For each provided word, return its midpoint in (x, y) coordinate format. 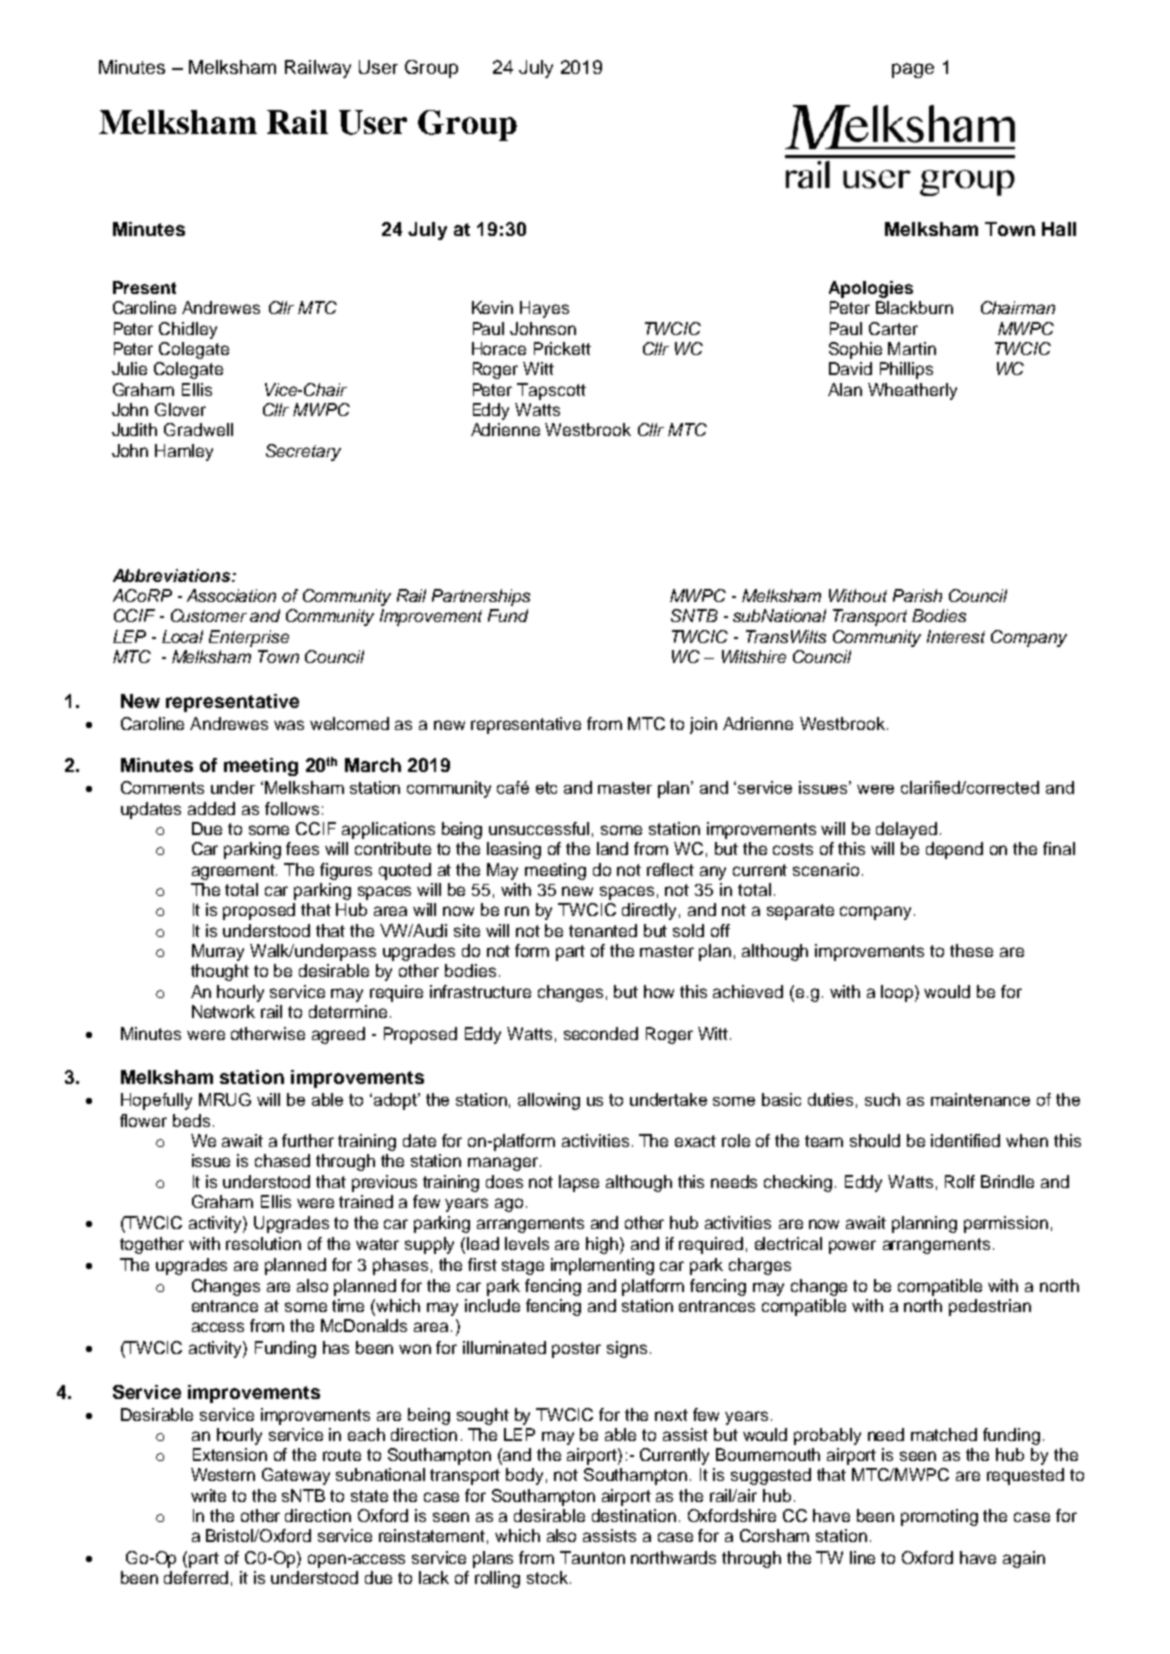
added (211, 808)
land (612, 848)
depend (954, 850)
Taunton (592, 1557)
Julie (129, 368)
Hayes (544, 309)
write (208, 1495)
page (913, 70)
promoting (939, 1517)
